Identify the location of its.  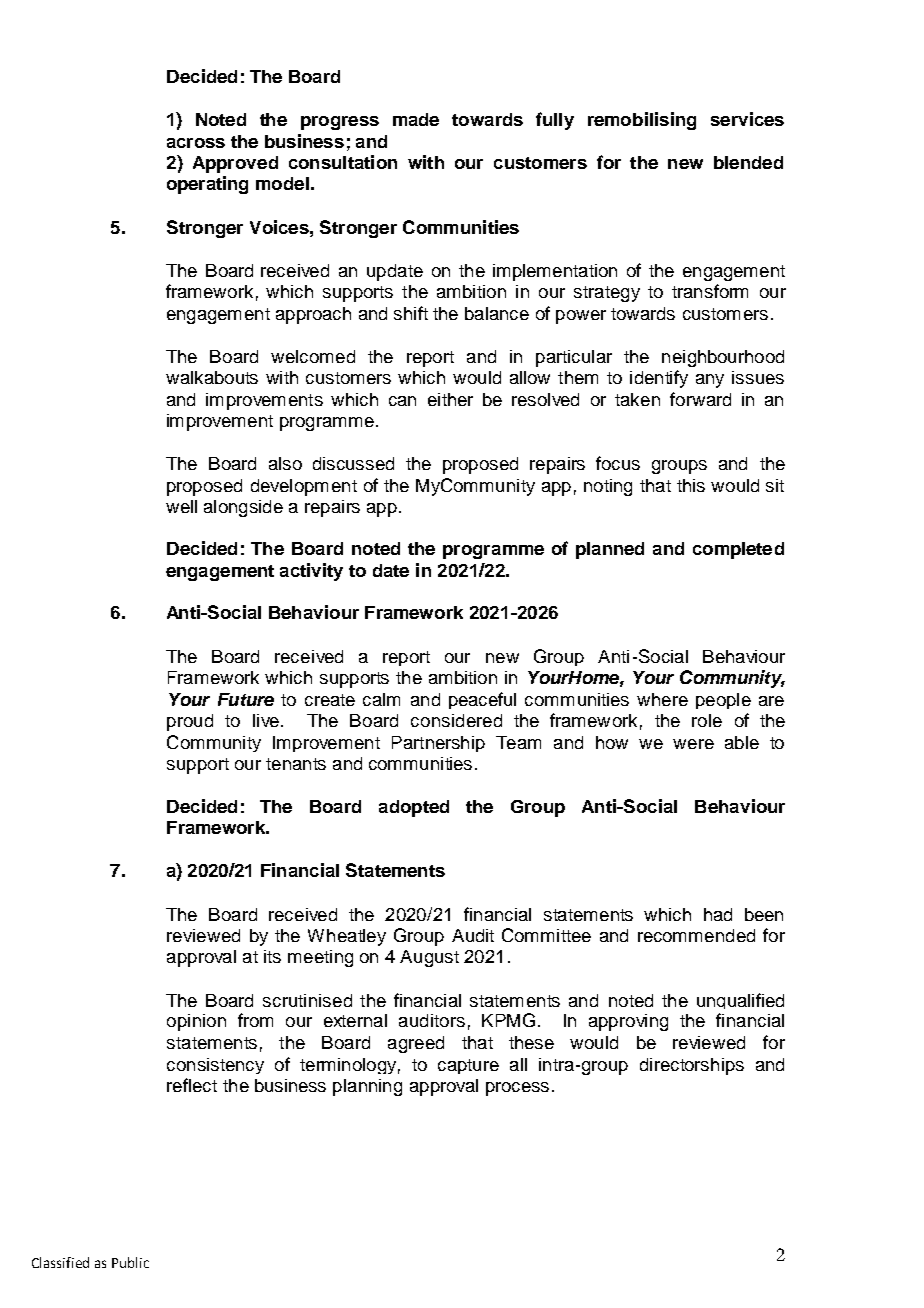
(272, 956).
